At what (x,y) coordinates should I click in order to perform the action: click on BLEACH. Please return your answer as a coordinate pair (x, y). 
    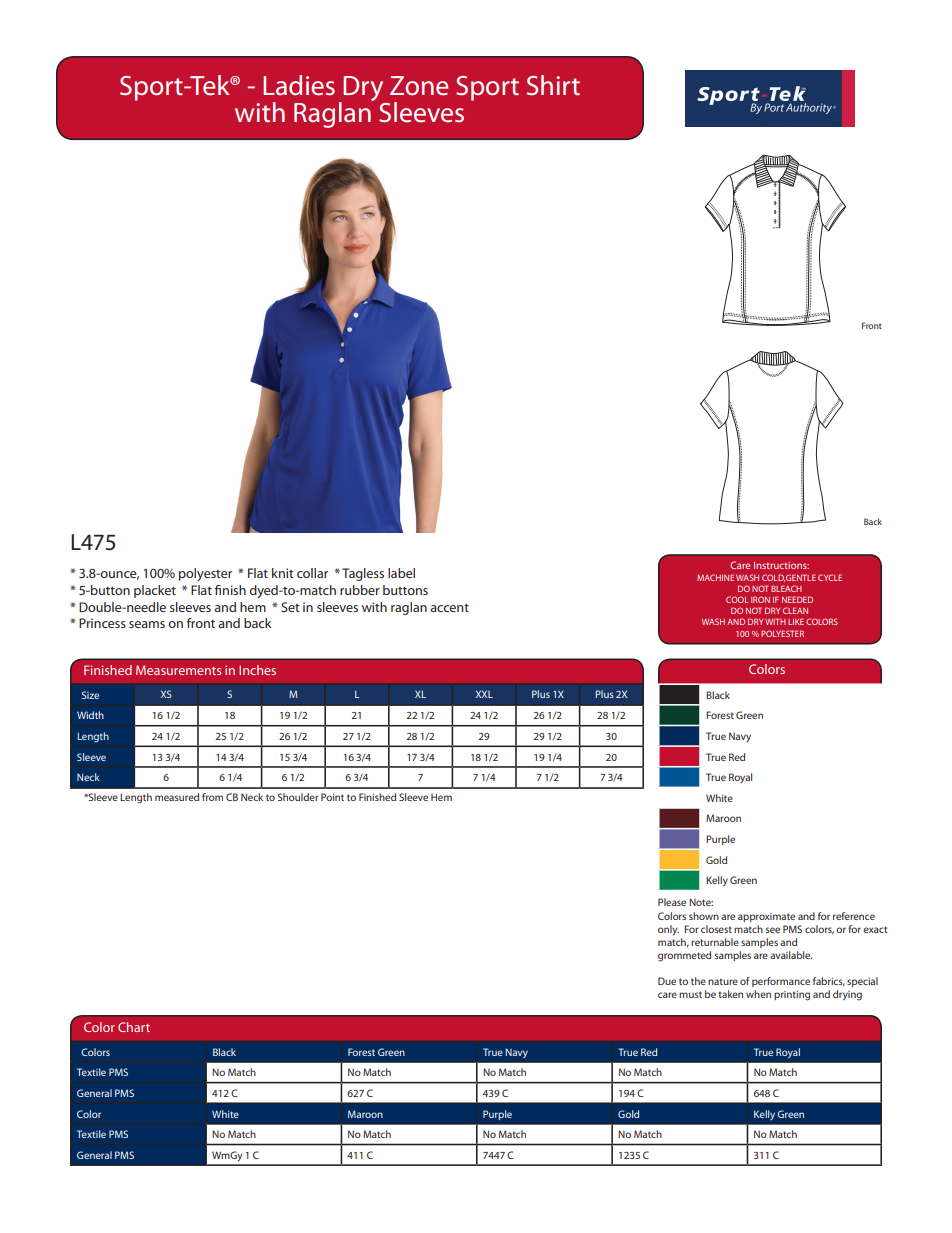
    Looking at the image, I should click on (786, 588).
